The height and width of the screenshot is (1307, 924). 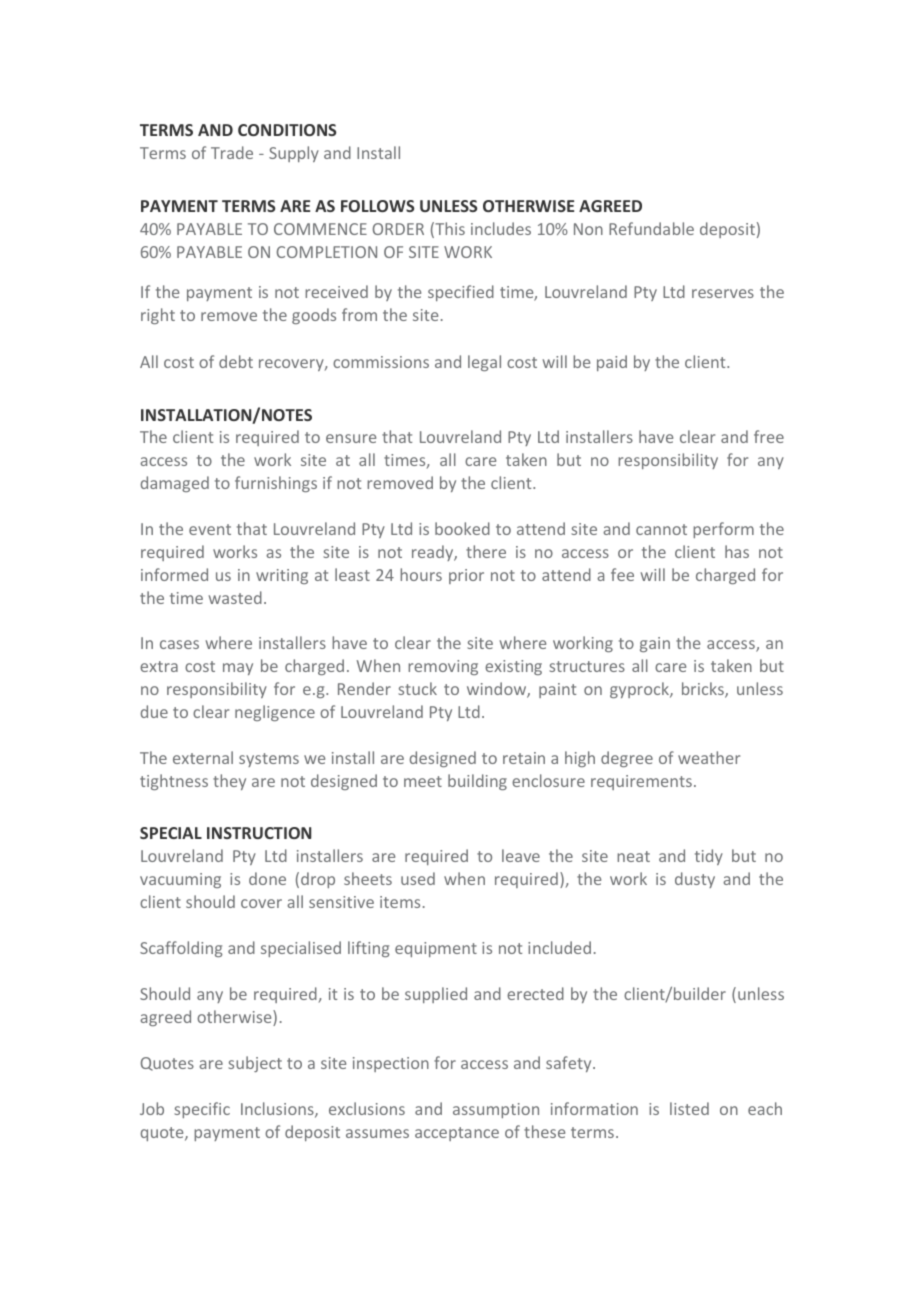 I want to click on Trade, so click(x=232, y=152).
